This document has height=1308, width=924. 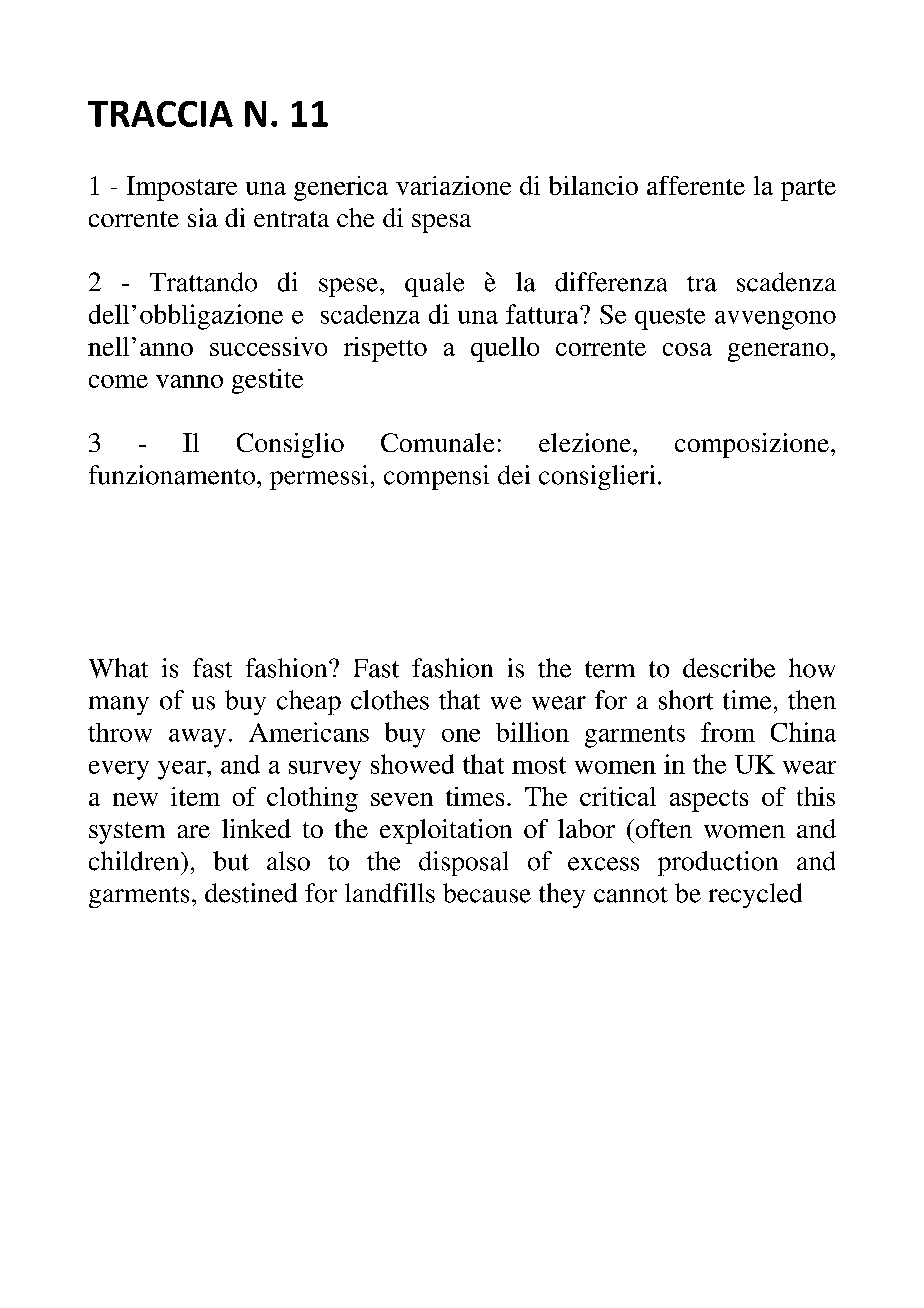 I want to click on from, so click(x=728, y=732).
